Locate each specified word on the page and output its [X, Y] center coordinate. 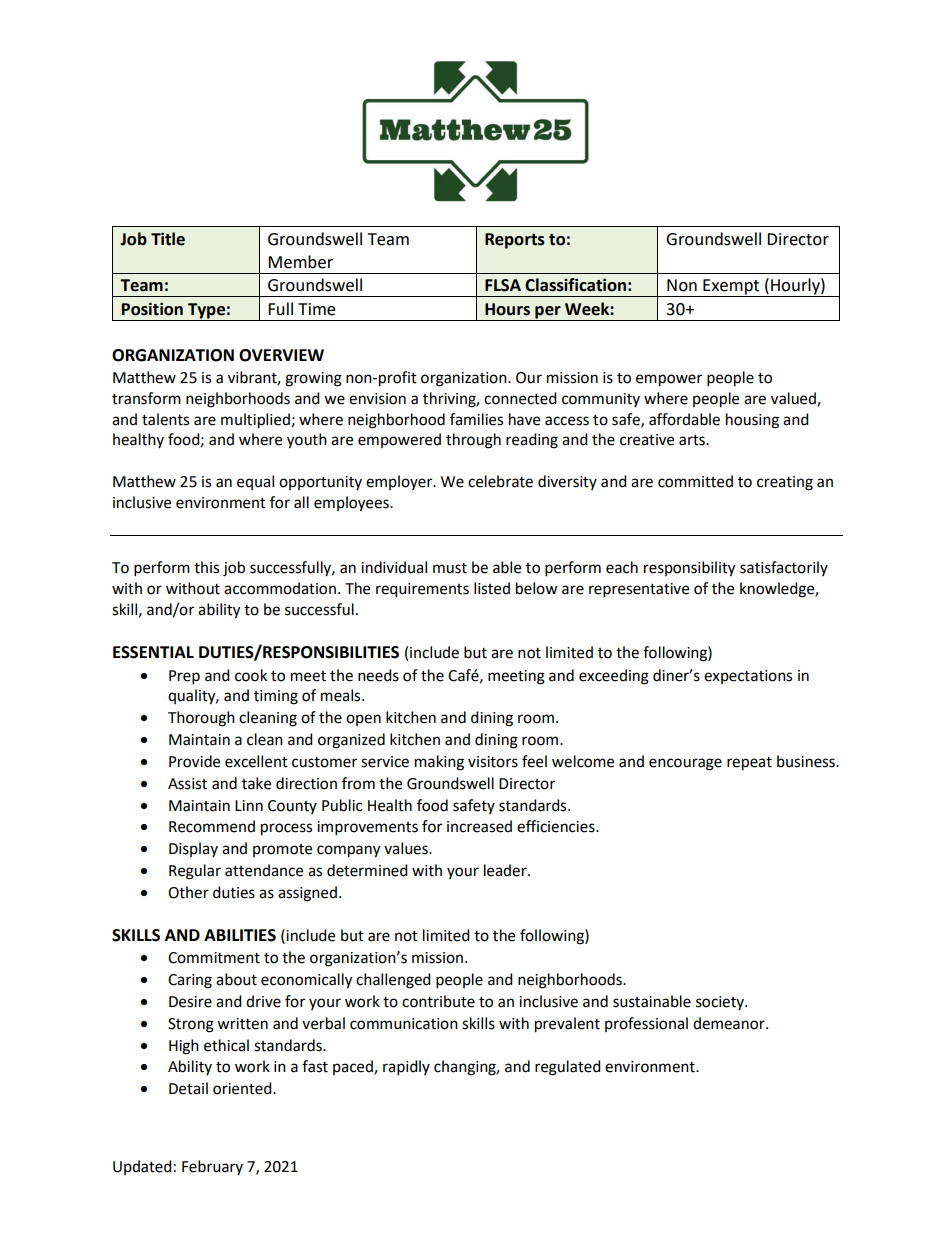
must [450, 568]
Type [206, 312]
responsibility [689, 569]
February [212, 1167]
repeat [749, 764]
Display [193, 849]
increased [479, 826]
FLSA [503, 285]
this [206, 567]
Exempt [731, 288]
